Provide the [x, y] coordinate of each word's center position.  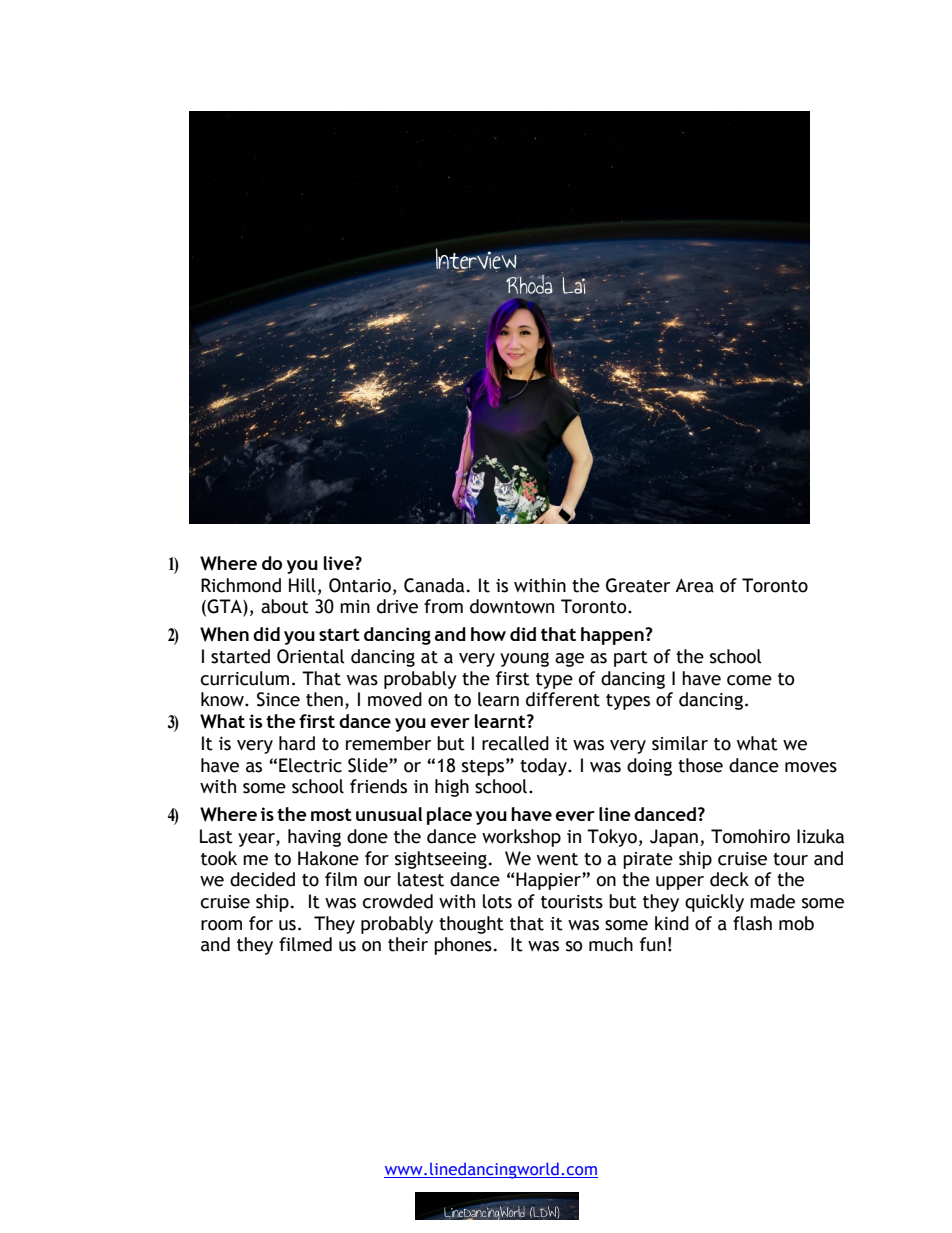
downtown [512, 606]
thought [471, 925]
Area [694, 585]
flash [752, 923]
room [221, 925]
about [285, 606]
